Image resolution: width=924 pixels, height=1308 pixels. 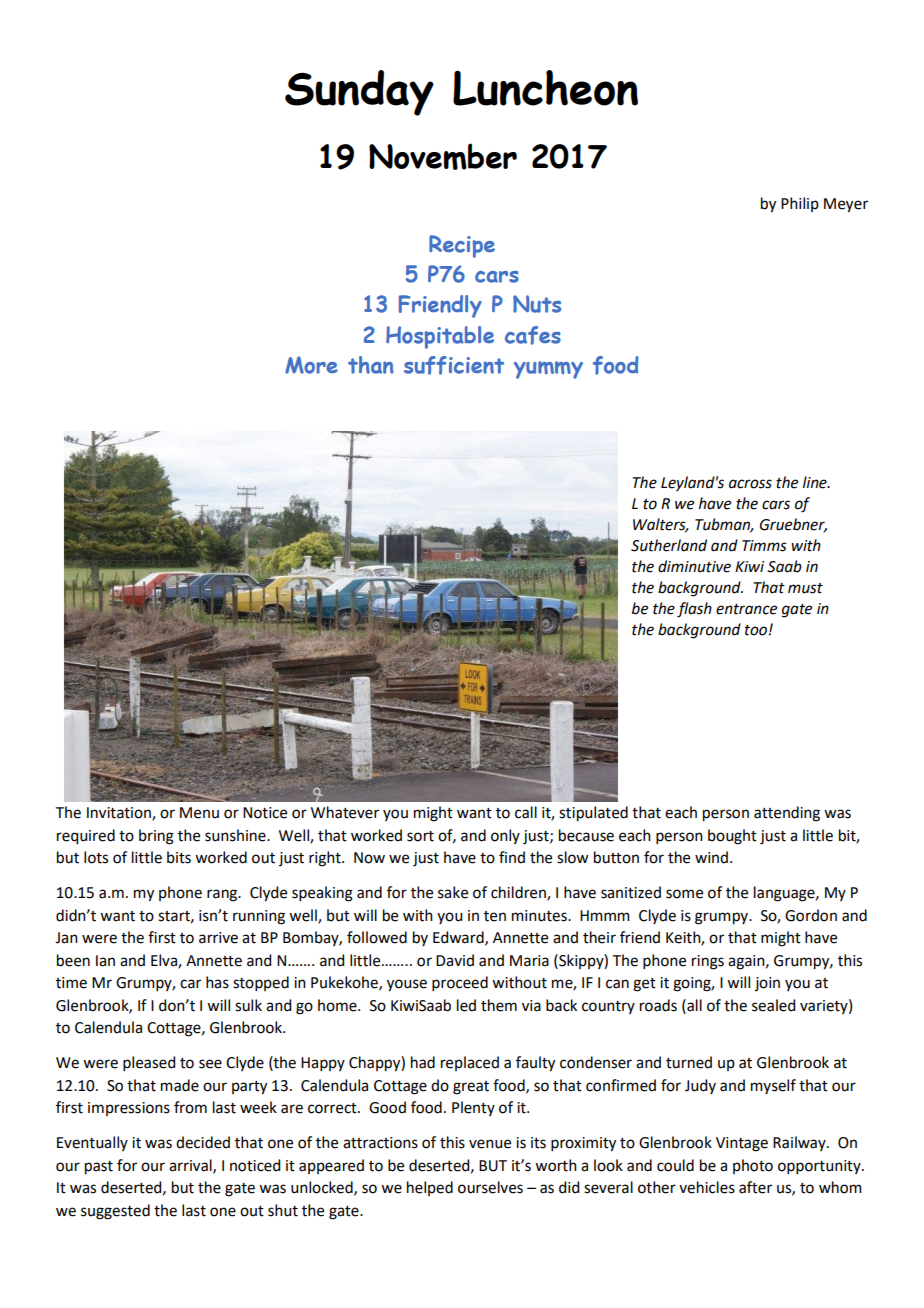 What do you see at coordinates (311, 365) in the screenshot?
I see `More` at bounding box center [311, 365].
